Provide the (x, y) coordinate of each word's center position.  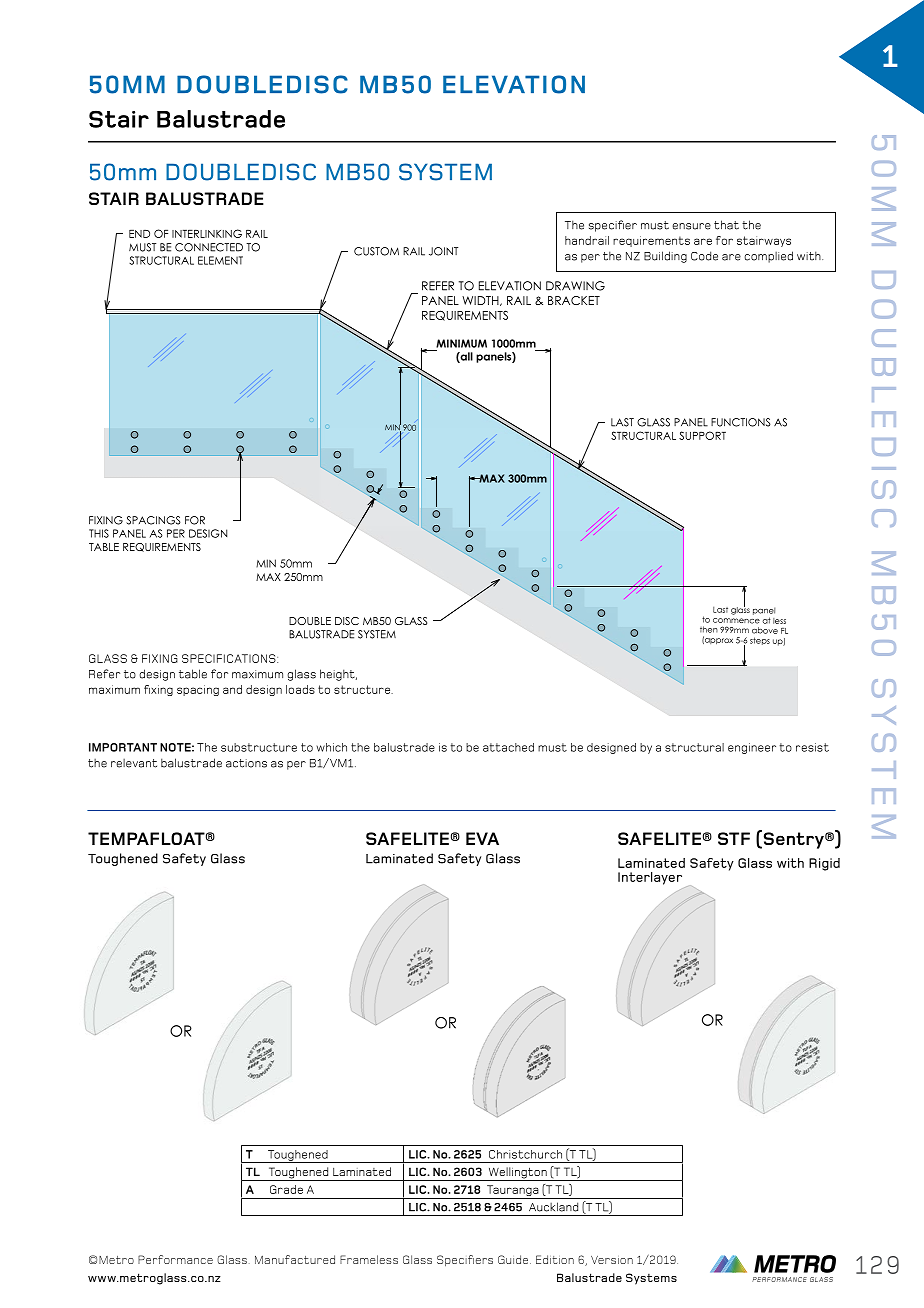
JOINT (443, 251)
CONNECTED (209, 247)
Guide (513, 1259)
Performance (175, 1259)
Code (704, 256)
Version (612, 1260)
